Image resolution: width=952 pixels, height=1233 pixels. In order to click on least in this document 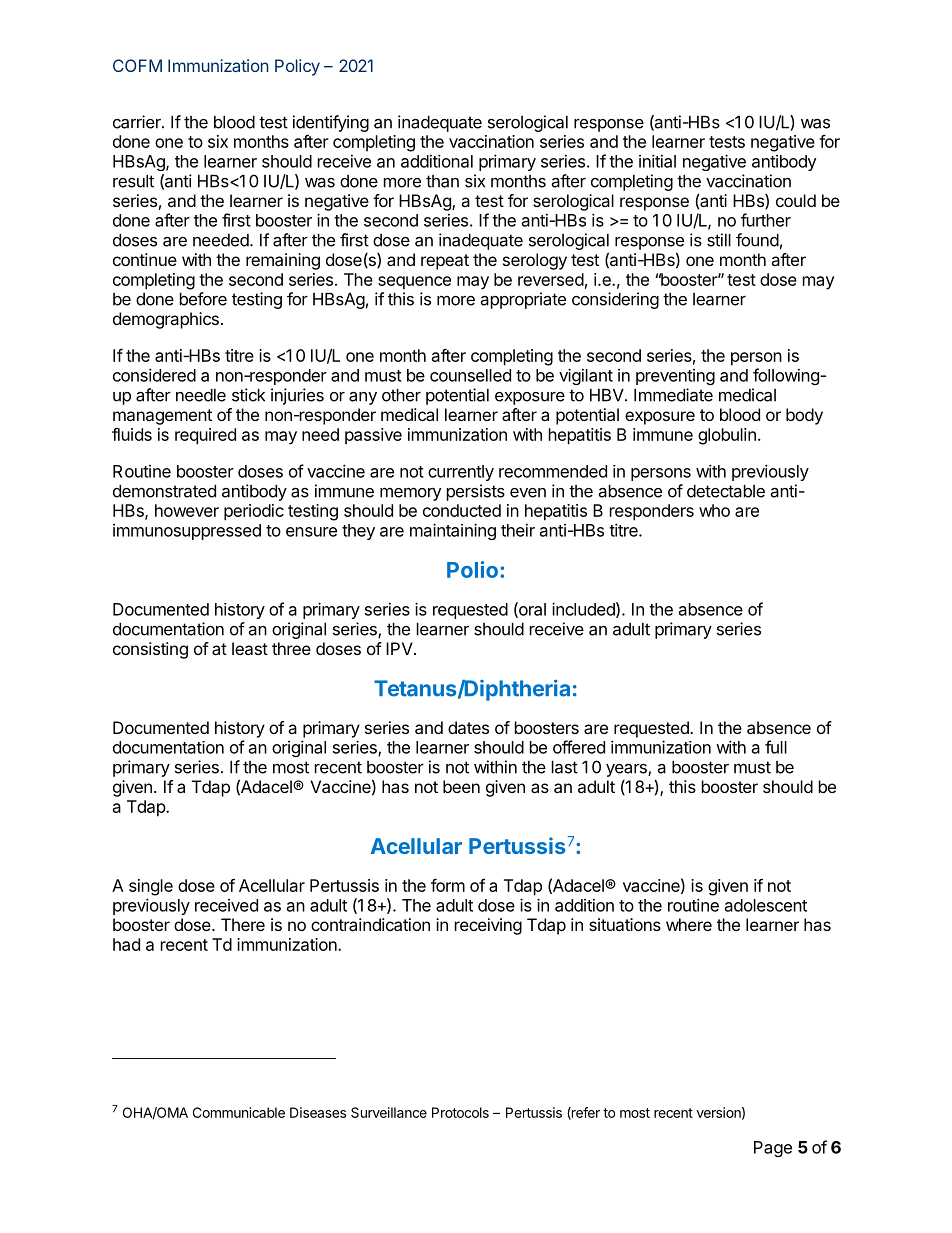, I will do `click(250, 648)`.
